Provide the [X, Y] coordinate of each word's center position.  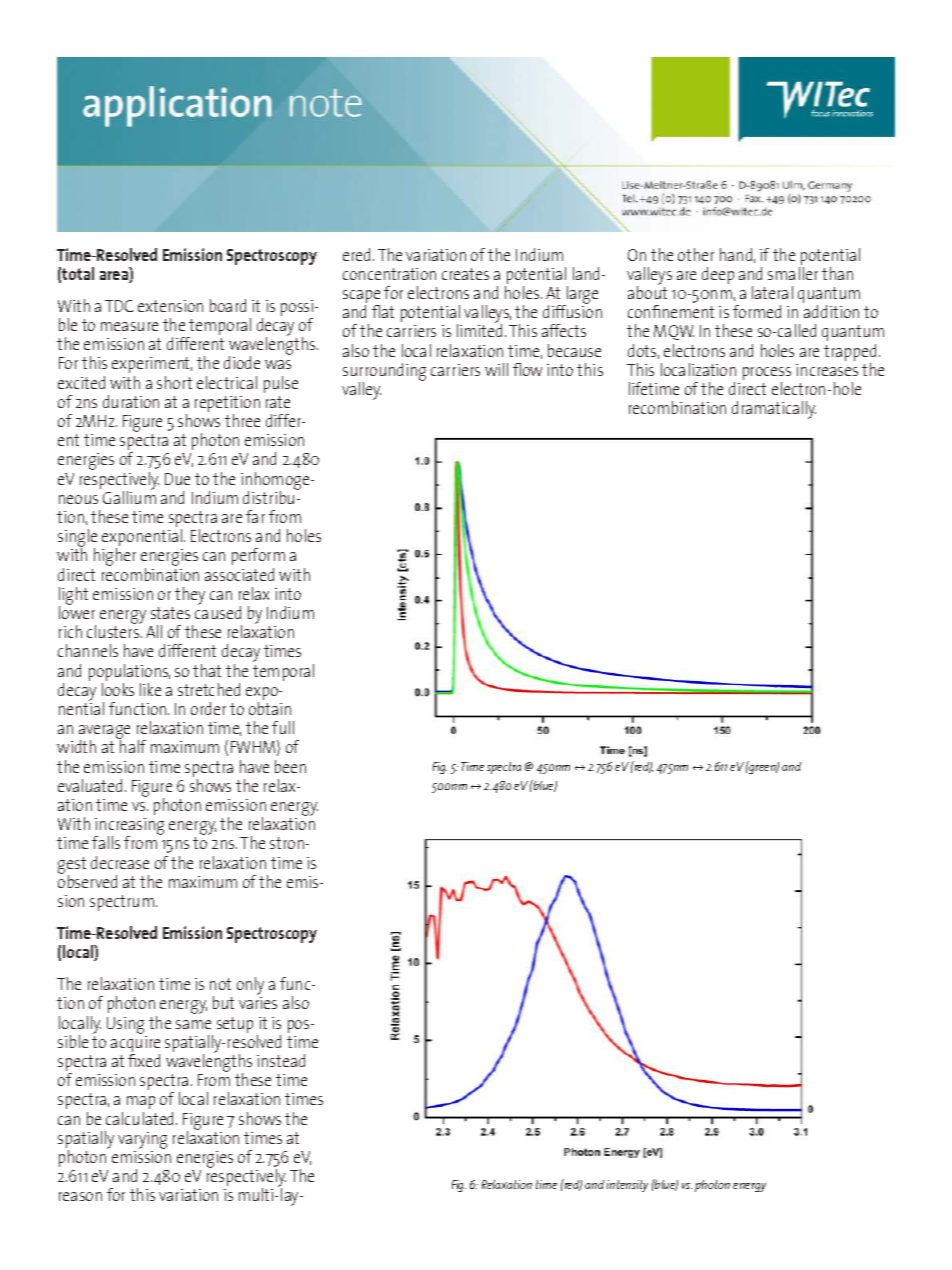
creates [465, 274]
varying [142, 1140]
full [283, 727]
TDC [119, 306]
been [290, 766]
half [132, 745]
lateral [772, 292]
